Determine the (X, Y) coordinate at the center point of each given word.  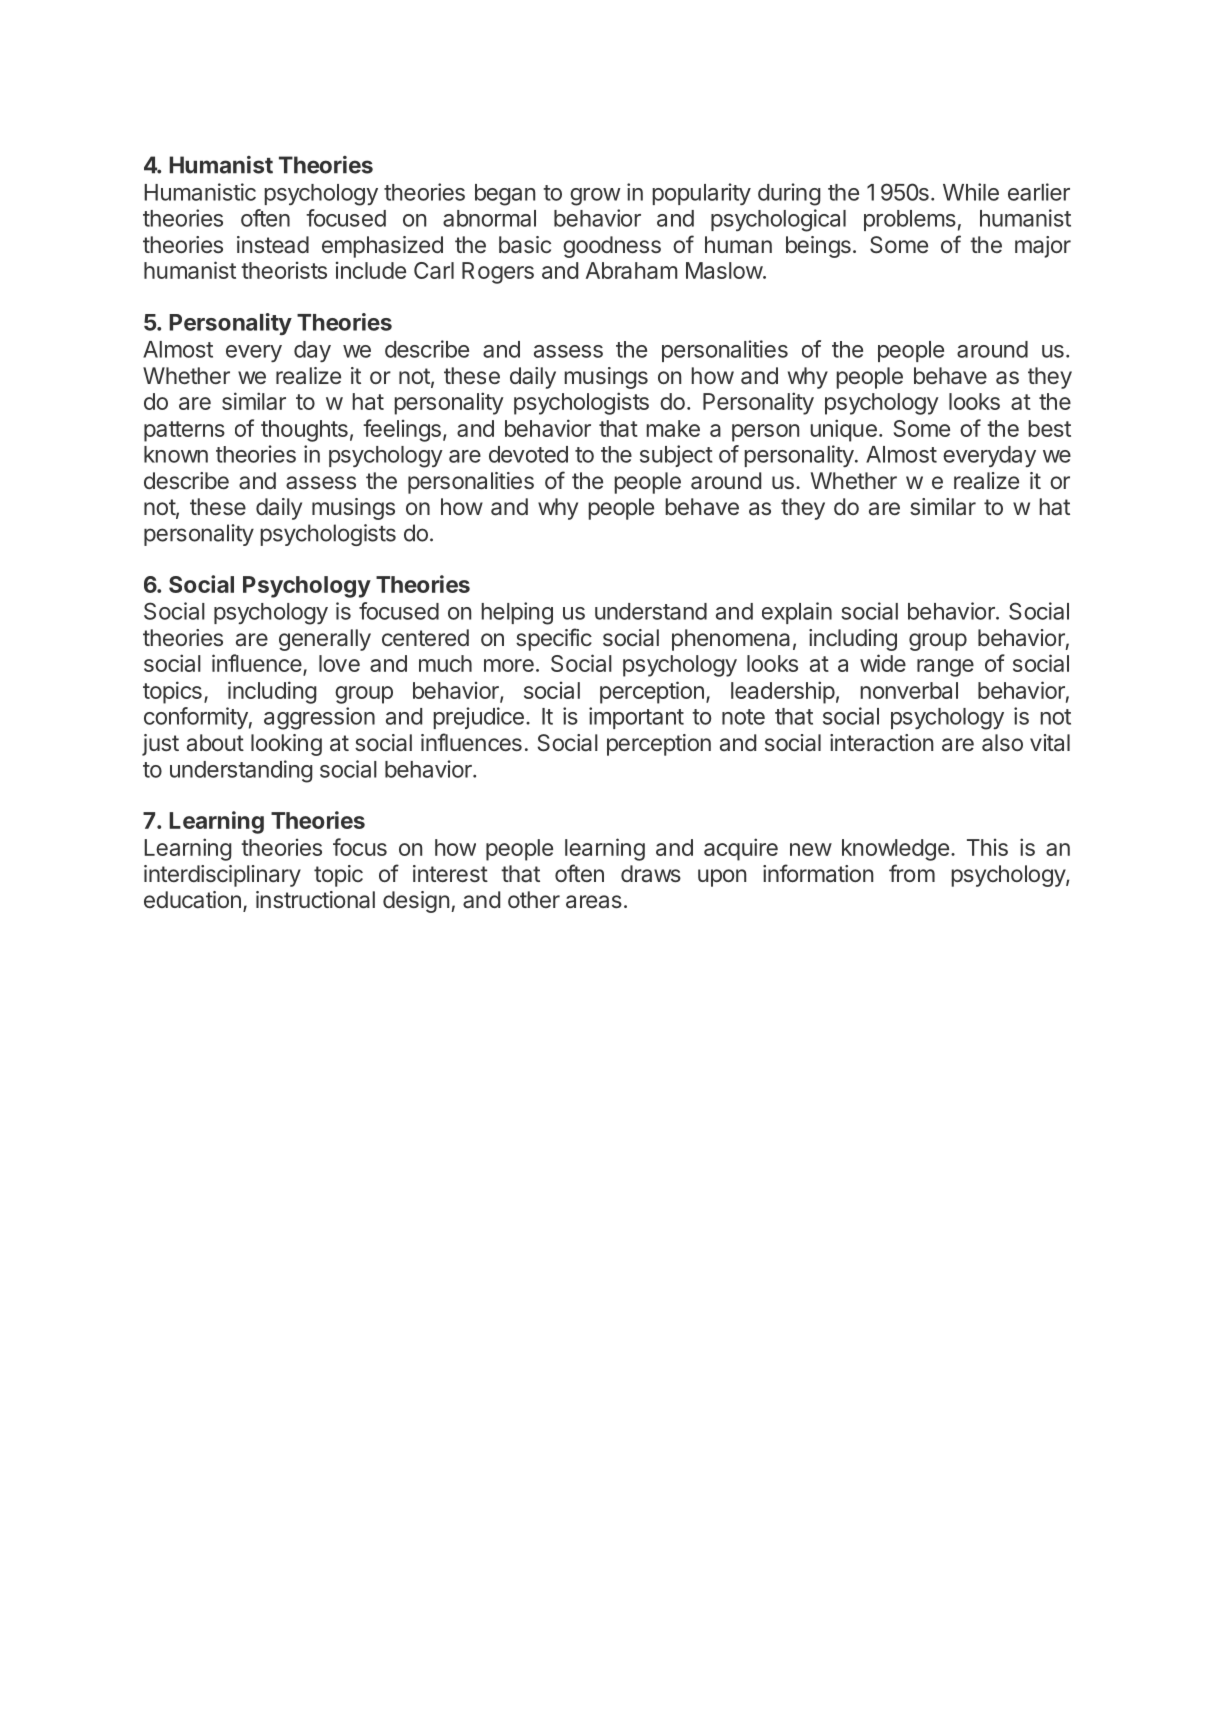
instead (273, 245)
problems (910, 220)
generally (325, 640)
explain (797, 613)
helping (517, 613)
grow (595, 197)
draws (651, 873)
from (912, 873)
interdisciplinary (222, 876)
